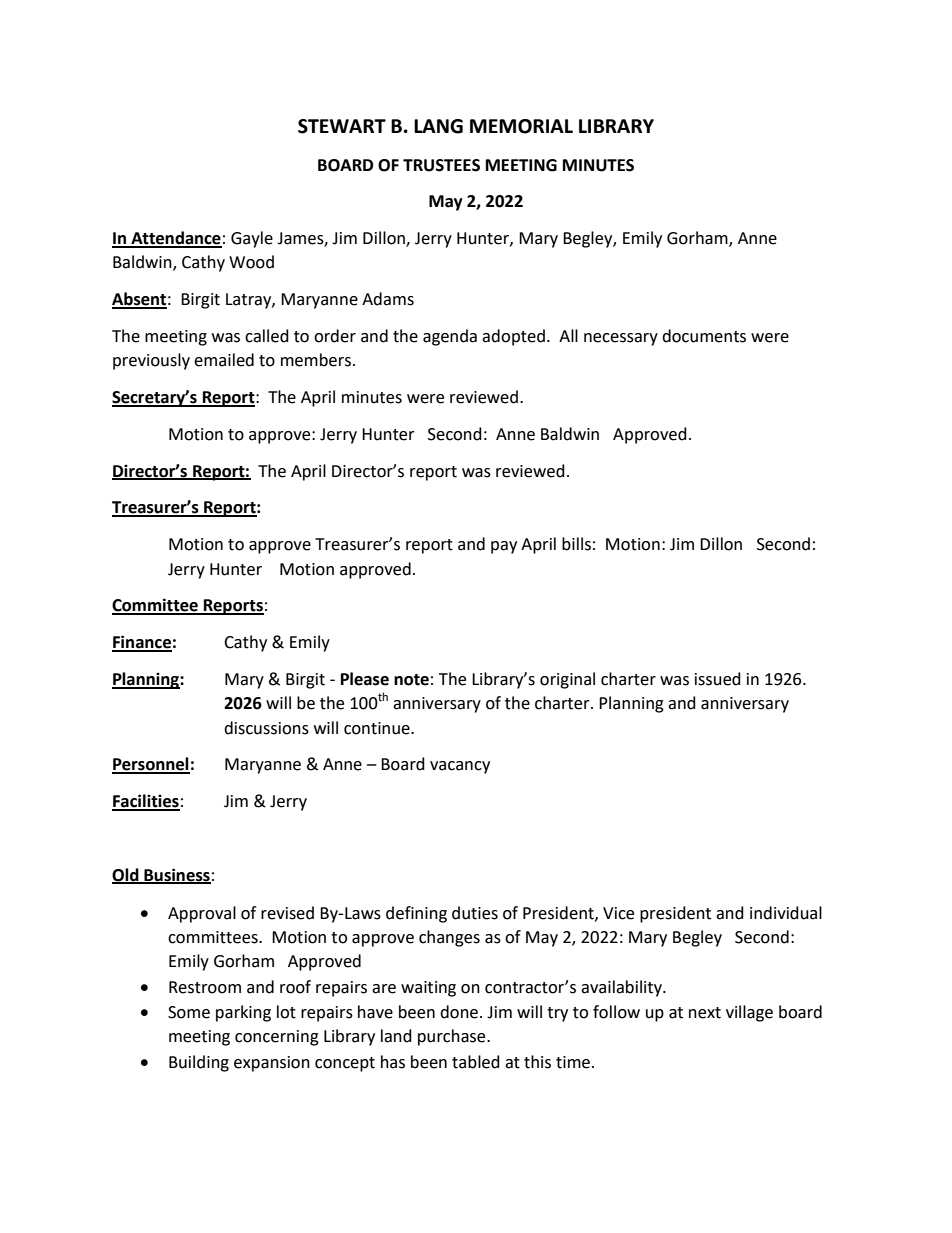 Image resolution: width=952 pixels, height=1233 pixels. I want to click on MEMORIAL, so click(521, 126).
